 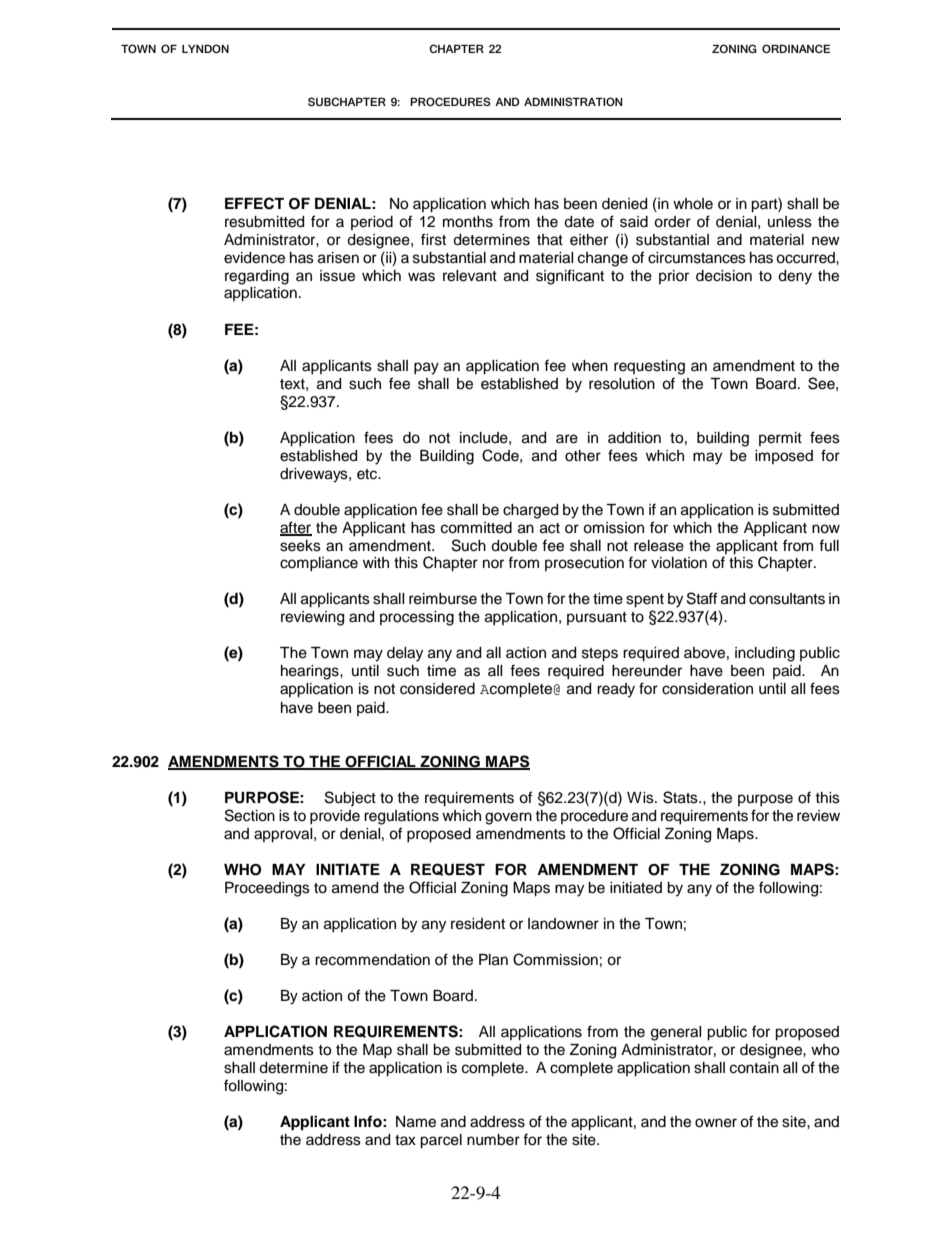 What do you see at coordinates (573, 101) in the image?
I see `ADMINISTRATION` at bounding box center [573, 101].
